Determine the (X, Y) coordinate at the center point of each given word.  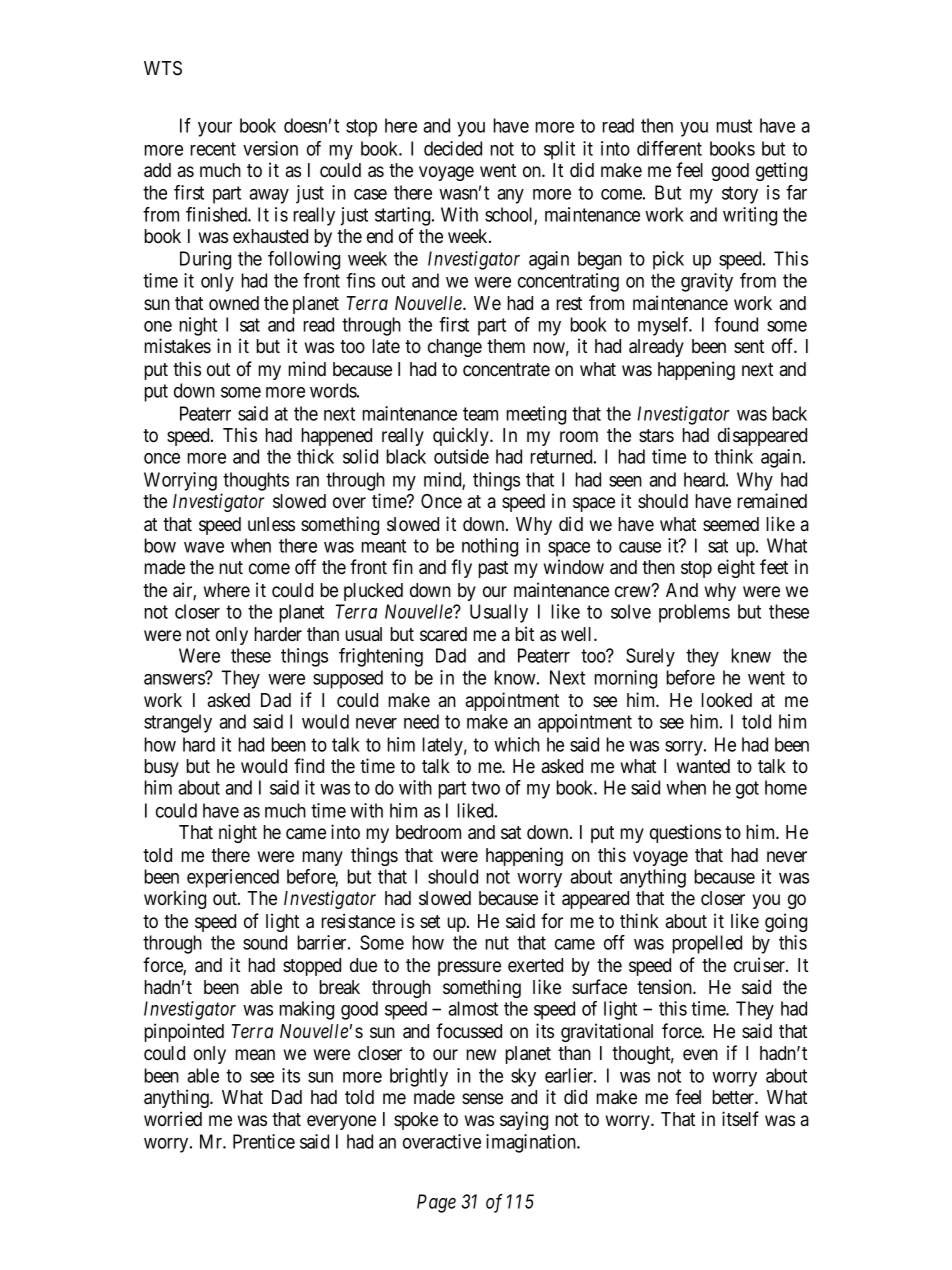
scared (443, 634)
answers (175, 679)
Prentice (264, 1141)
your (215, 129)
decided (453, 148)
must (734, 126)
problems (694, 613)
